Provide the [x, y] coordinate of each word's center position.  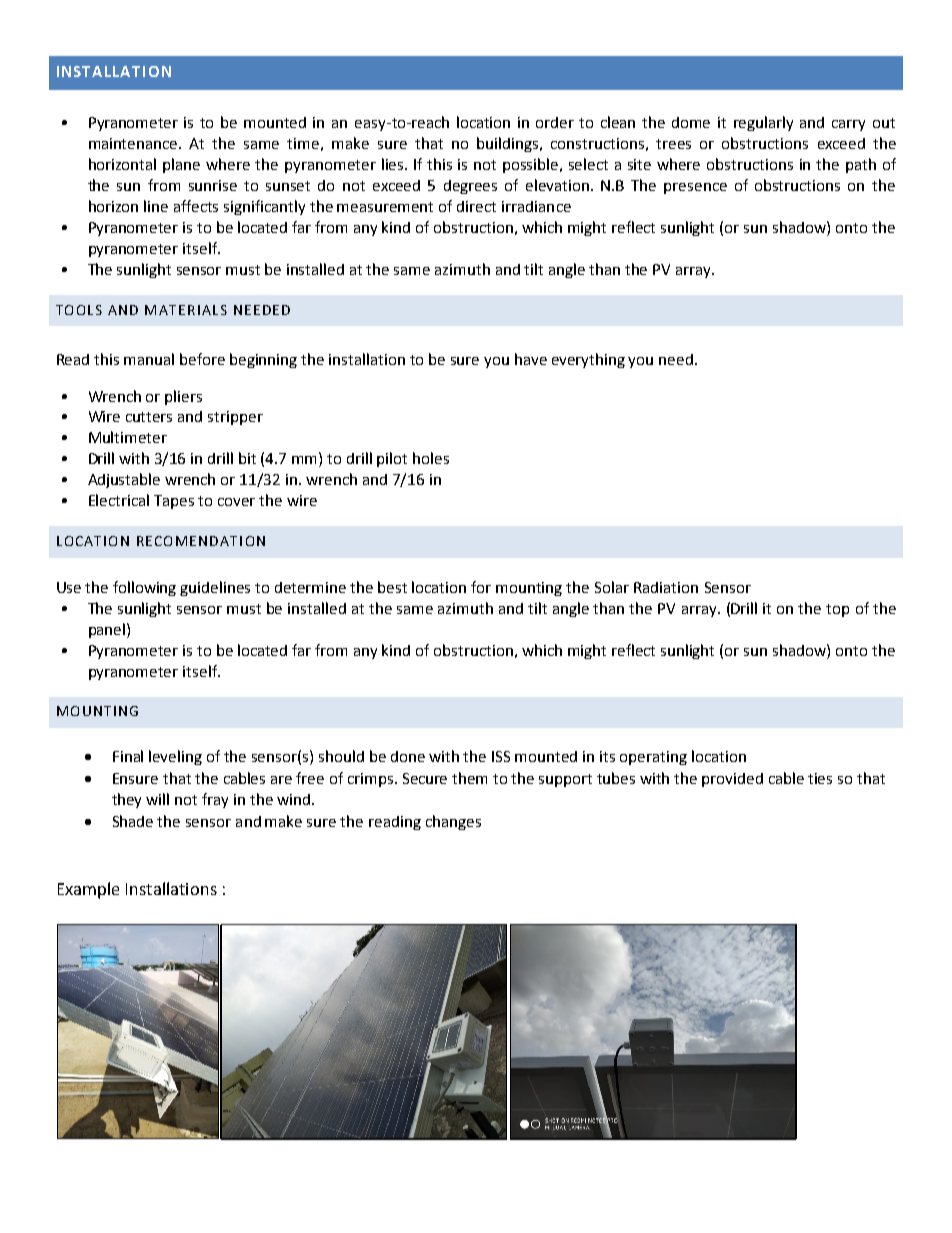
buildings [509, 144]
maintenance [134, 143]
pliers [183, 397]
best [392, 587]
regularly [763, 123]
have [531, 359]
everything [588, 360]
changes [453, 822]
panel [107, 630]
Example [88, 890]
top [837, 610]
